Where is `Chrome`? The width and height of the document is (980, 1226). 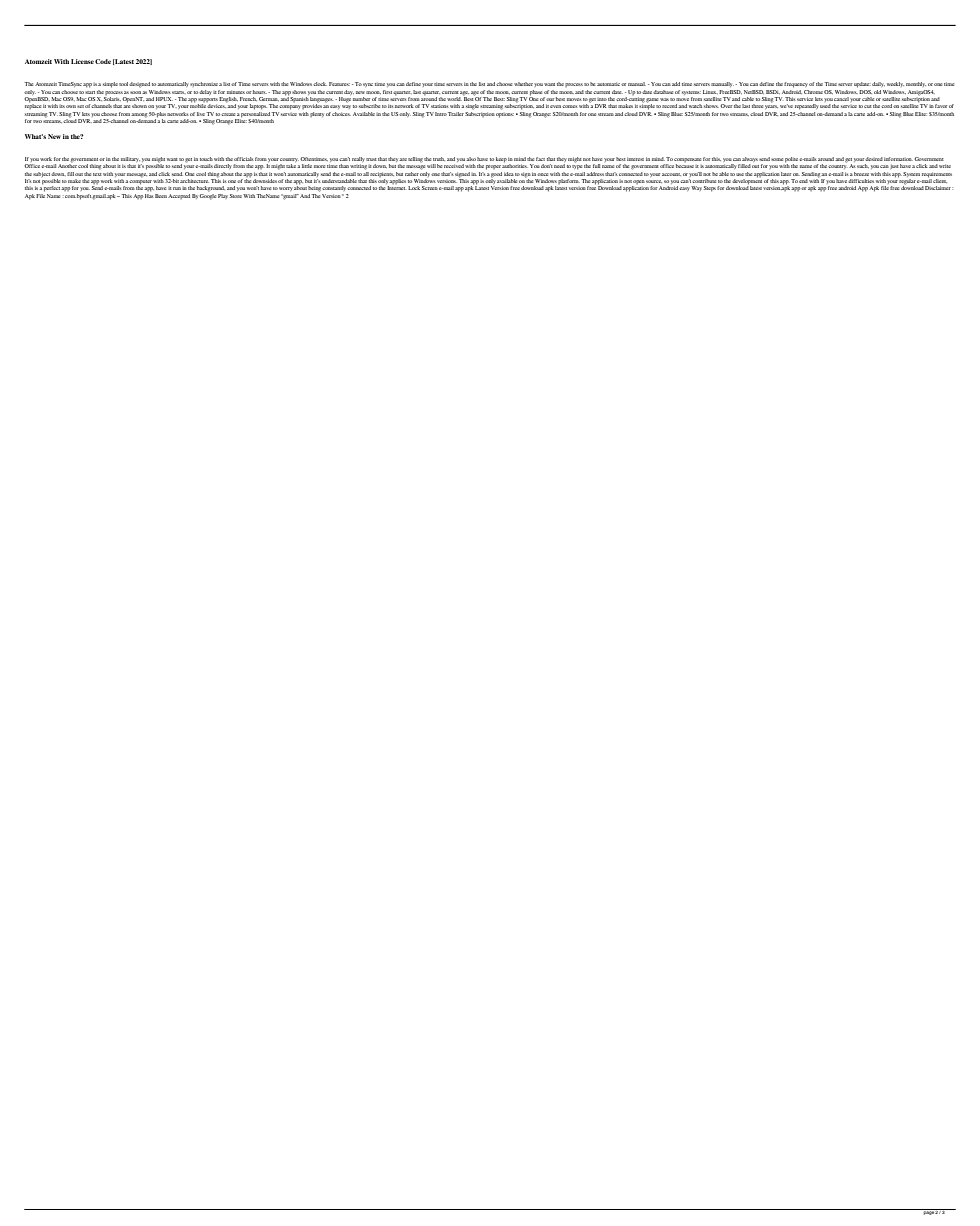
Chrome is located at coordinates (813, 92).
